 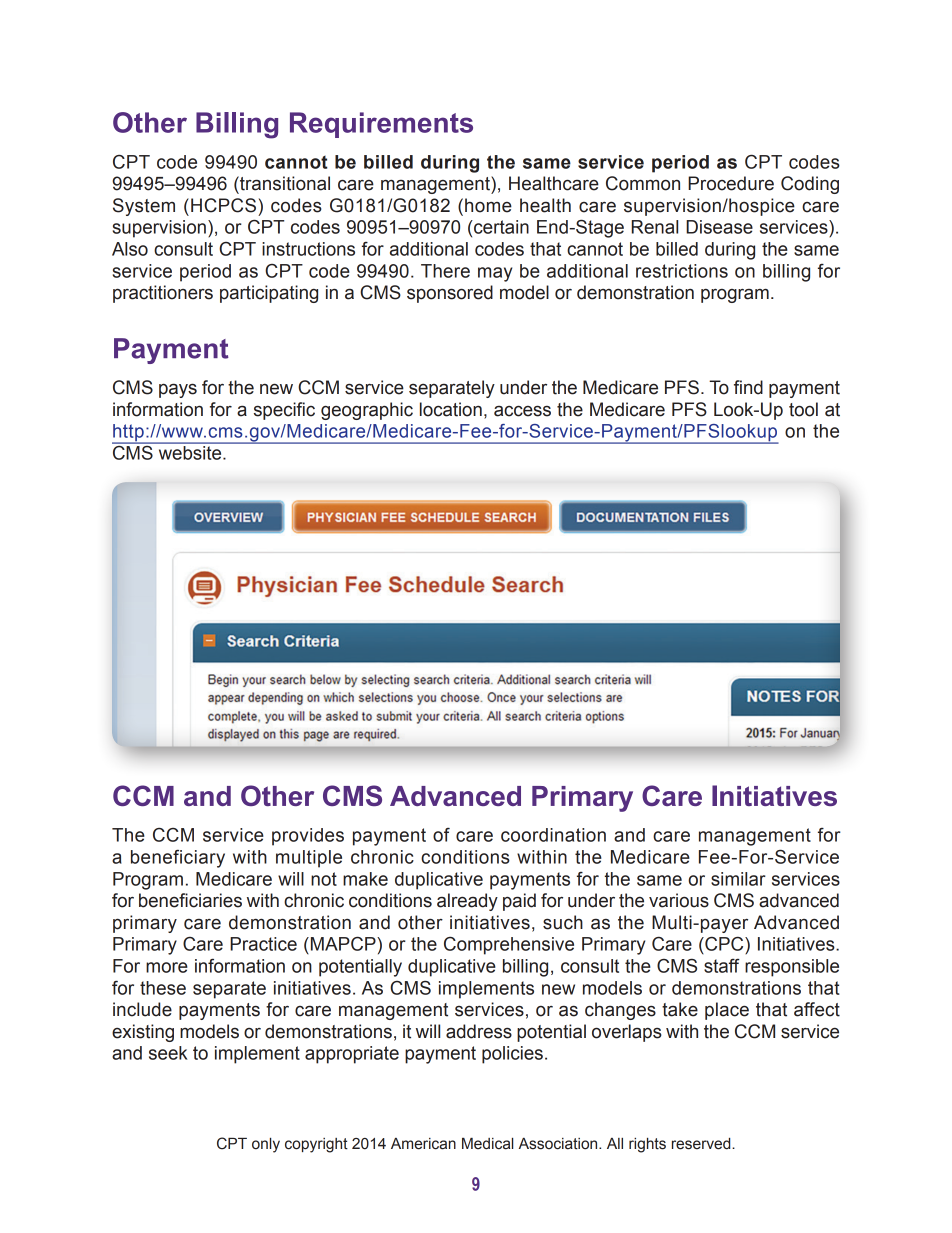 I want to click on find, so click(x=748, y=387).
